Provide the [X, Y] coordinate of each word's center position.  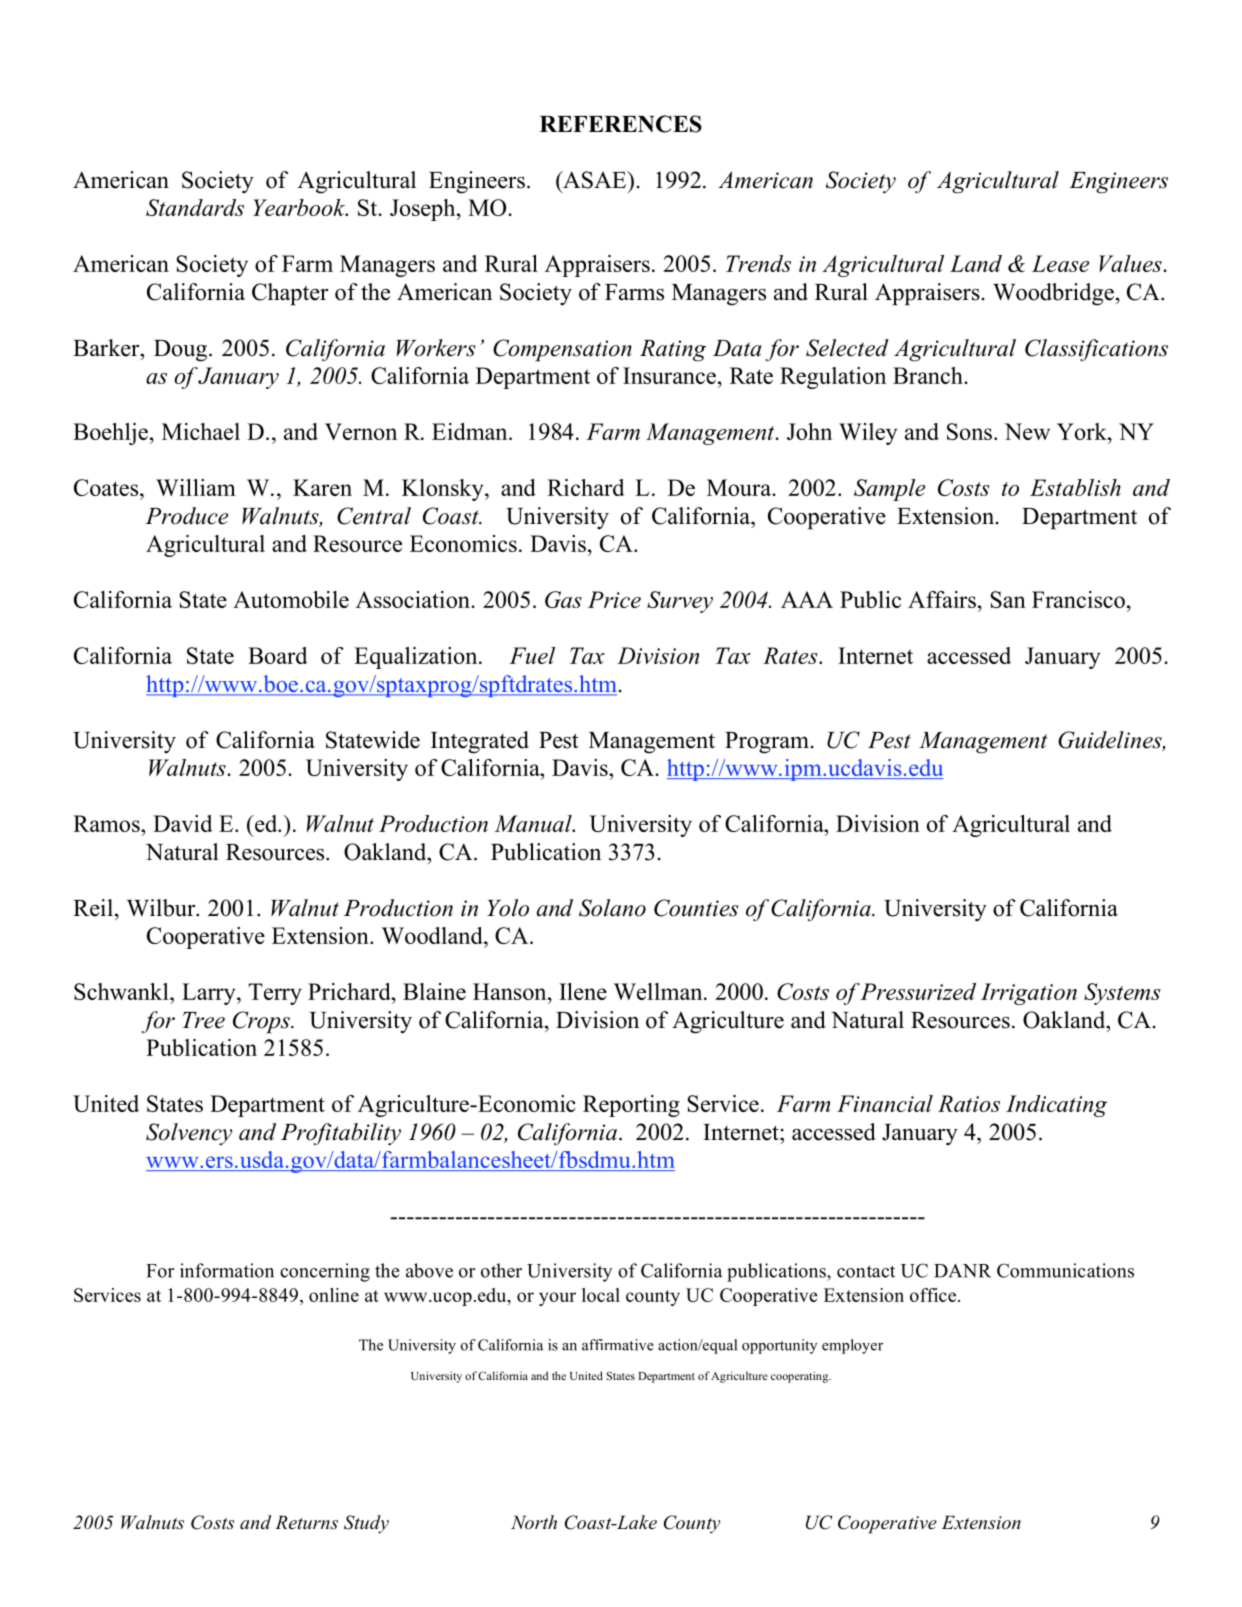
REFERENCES [621, 124]
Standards [195, 207]
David [183, 823]
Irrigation [1029, 994]
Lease [1060, 263]
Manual [534, 823]
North [534, 1522]
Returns [306, 1522]
